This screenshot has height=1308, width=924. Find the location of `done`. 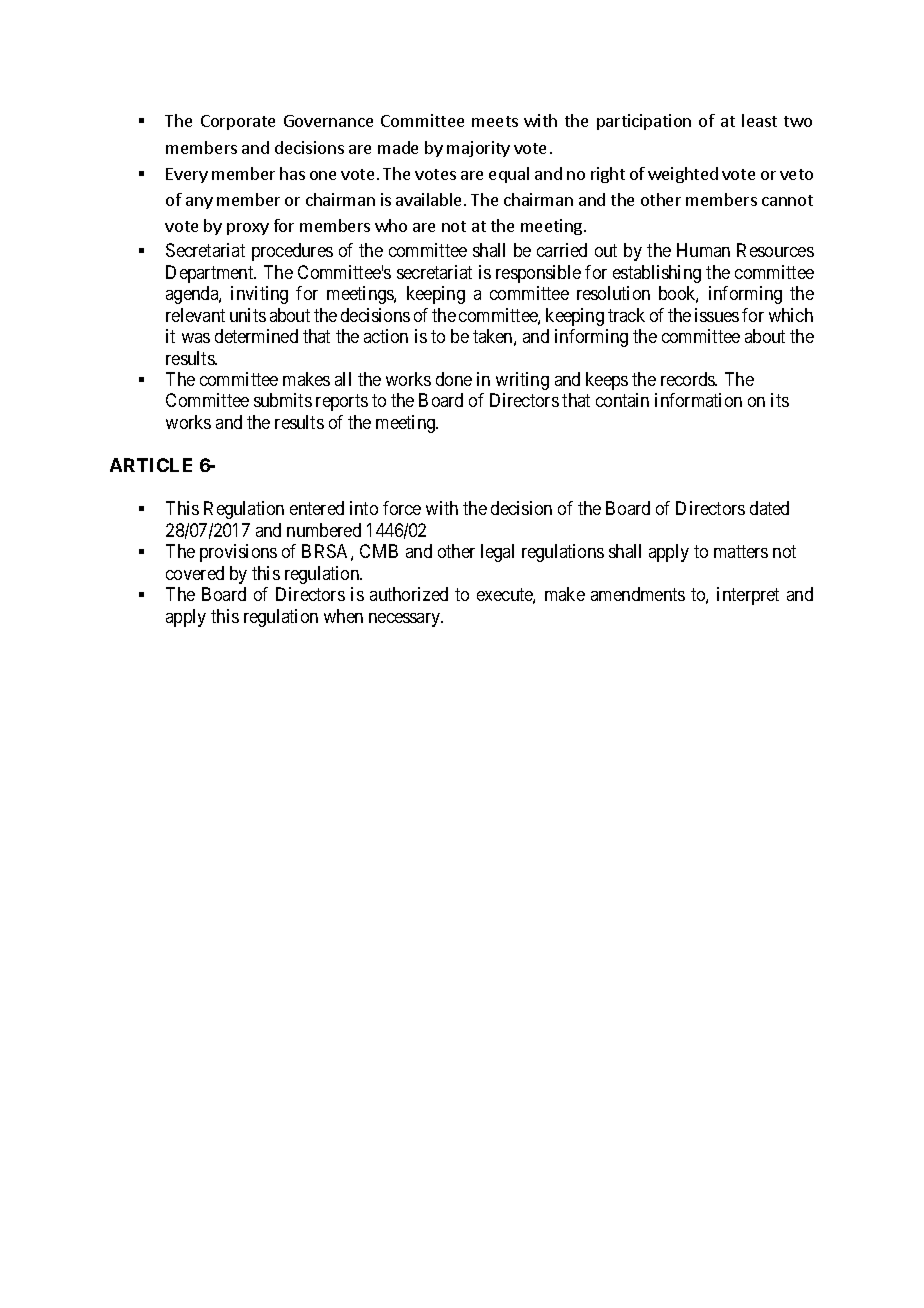

done is located at coordinates (454, 379).
